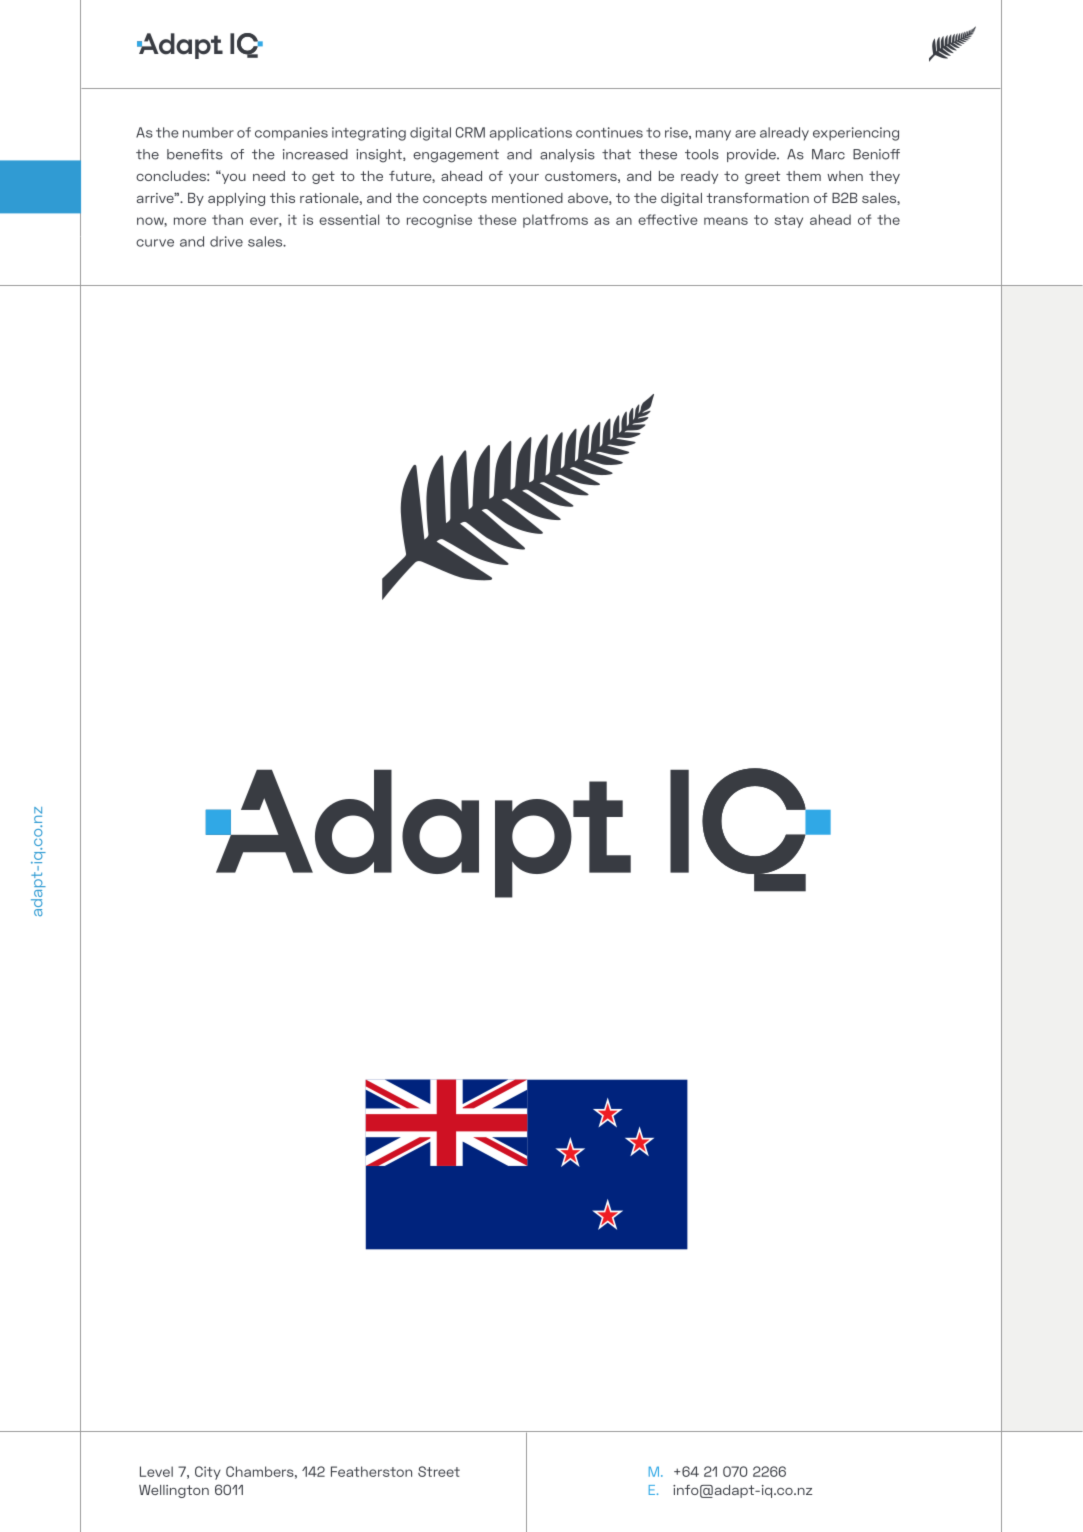 Image resolution: width=1083 pixels, height=1532 pixels. What do you see at coordinates (668, 219) in the document?
I see `effective` at bounding box center [668, 219].
